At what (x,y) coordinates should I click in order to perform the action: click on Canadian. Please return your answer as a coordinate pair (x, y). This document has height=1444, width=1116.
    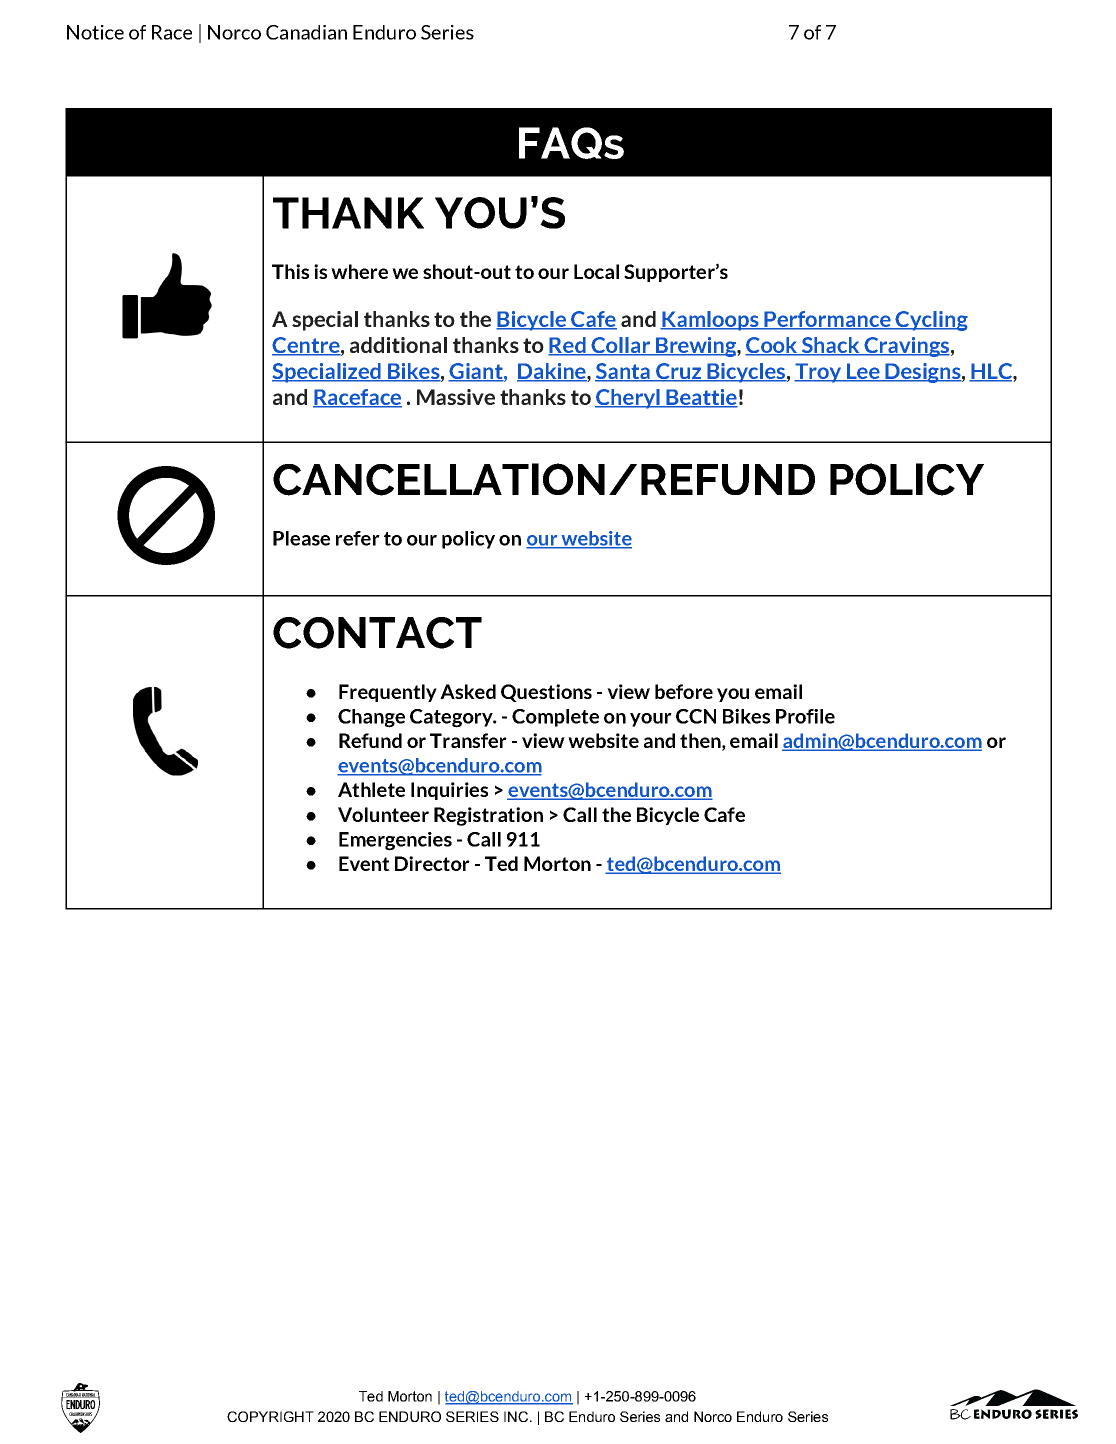
    Looking at the image, I should click on (306, 32).
